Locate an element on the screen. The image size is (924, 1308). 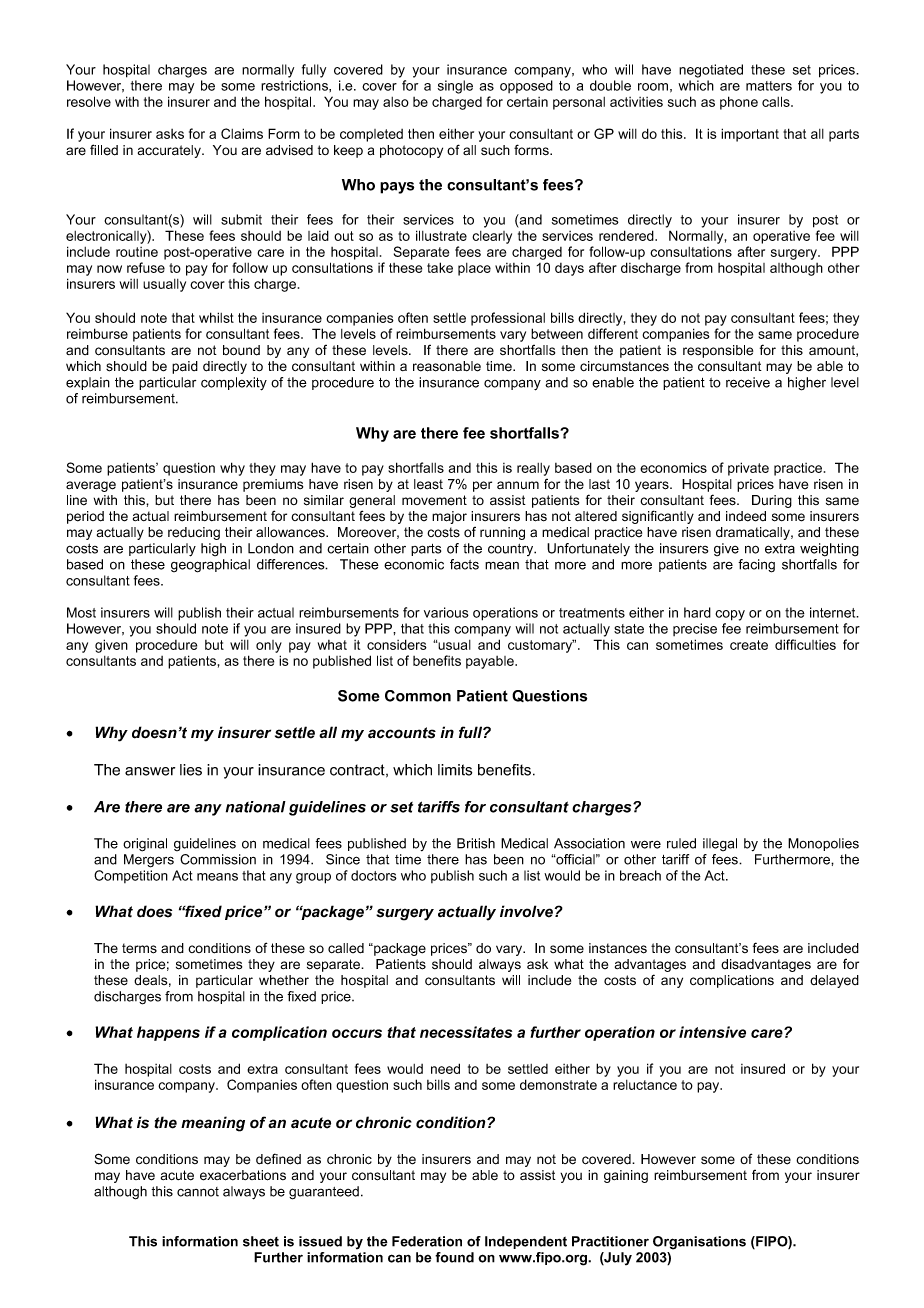
Mergers is located at coordinates (149, 861).
